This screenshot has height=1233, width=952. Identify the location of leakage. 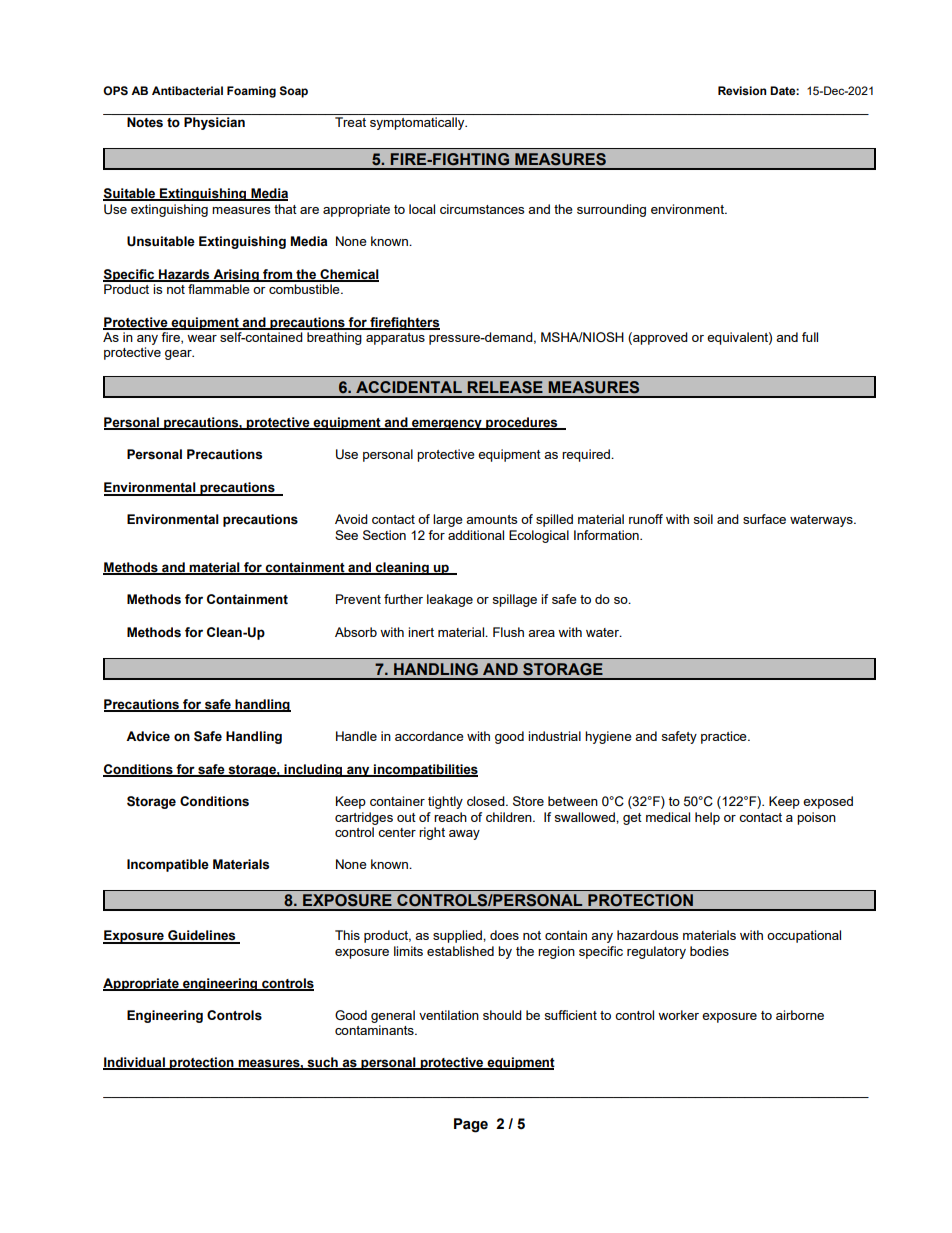
(450, 600).
